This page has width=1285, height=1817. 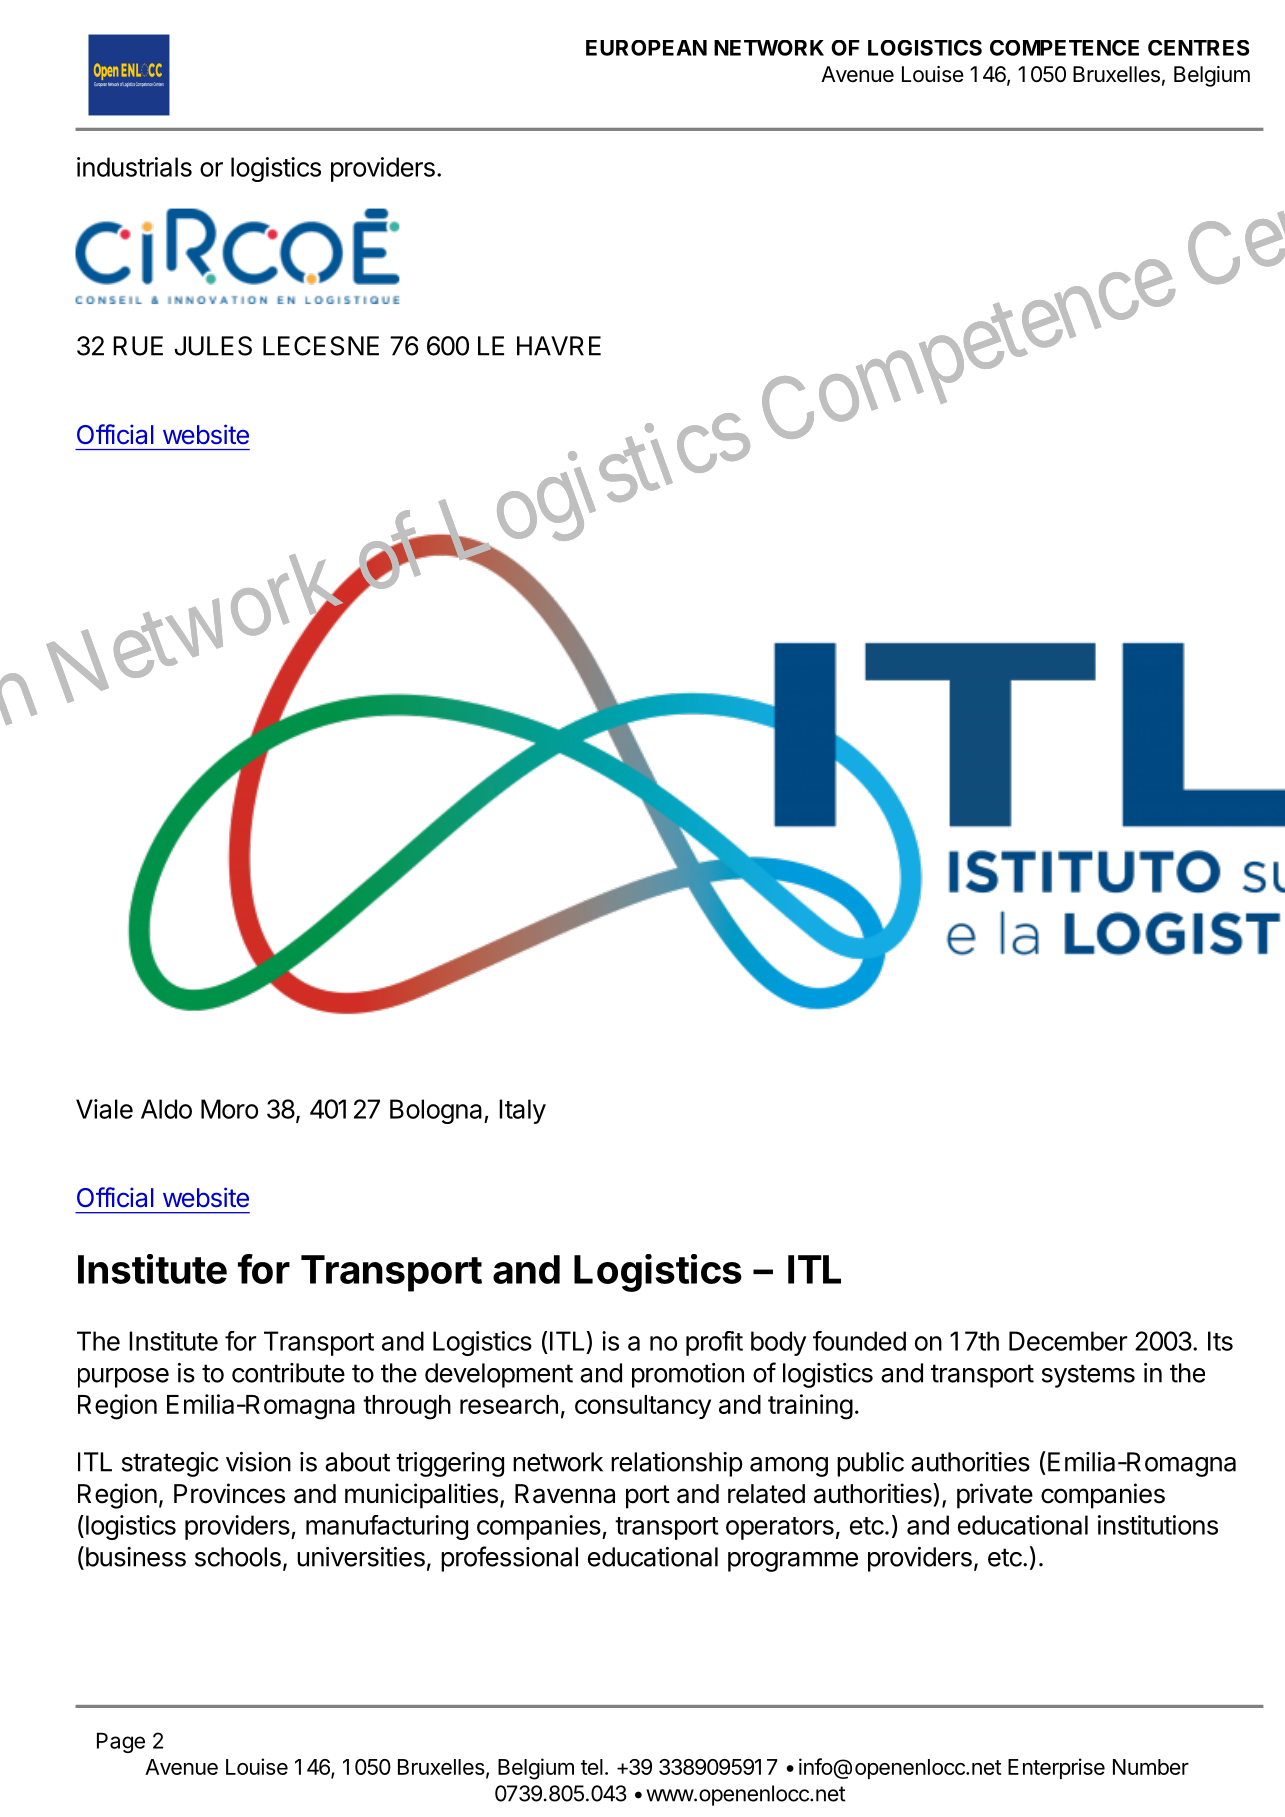 I want to click on Moro, so click(x=229, y=1109).
